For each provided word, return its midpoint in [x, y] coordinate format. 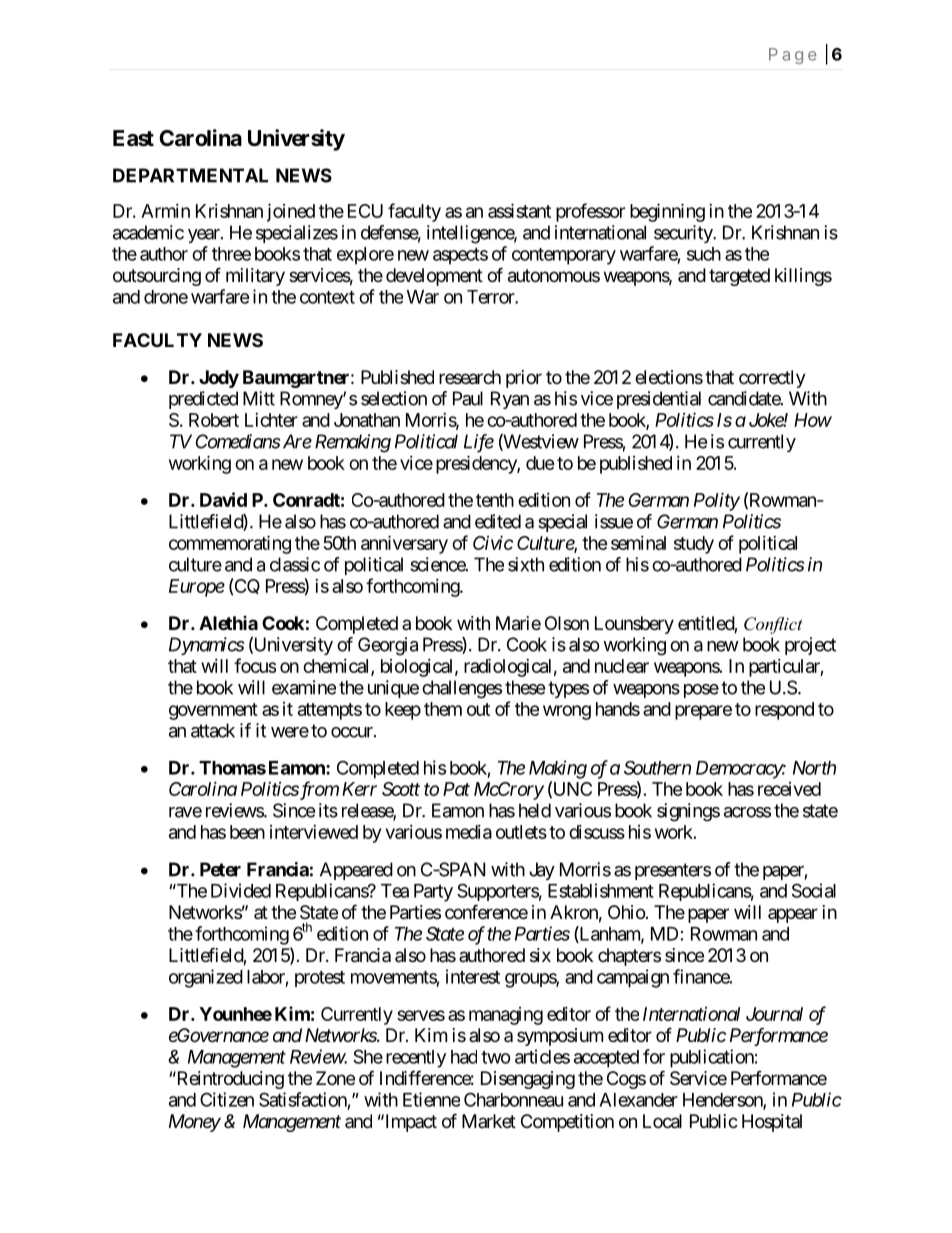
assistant [519, 210]
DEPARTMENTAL [190, 175]
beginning [667, 212]
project [810, 646]
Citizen [227, 1099]
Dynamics [206, 646]
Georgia [388, 646]
